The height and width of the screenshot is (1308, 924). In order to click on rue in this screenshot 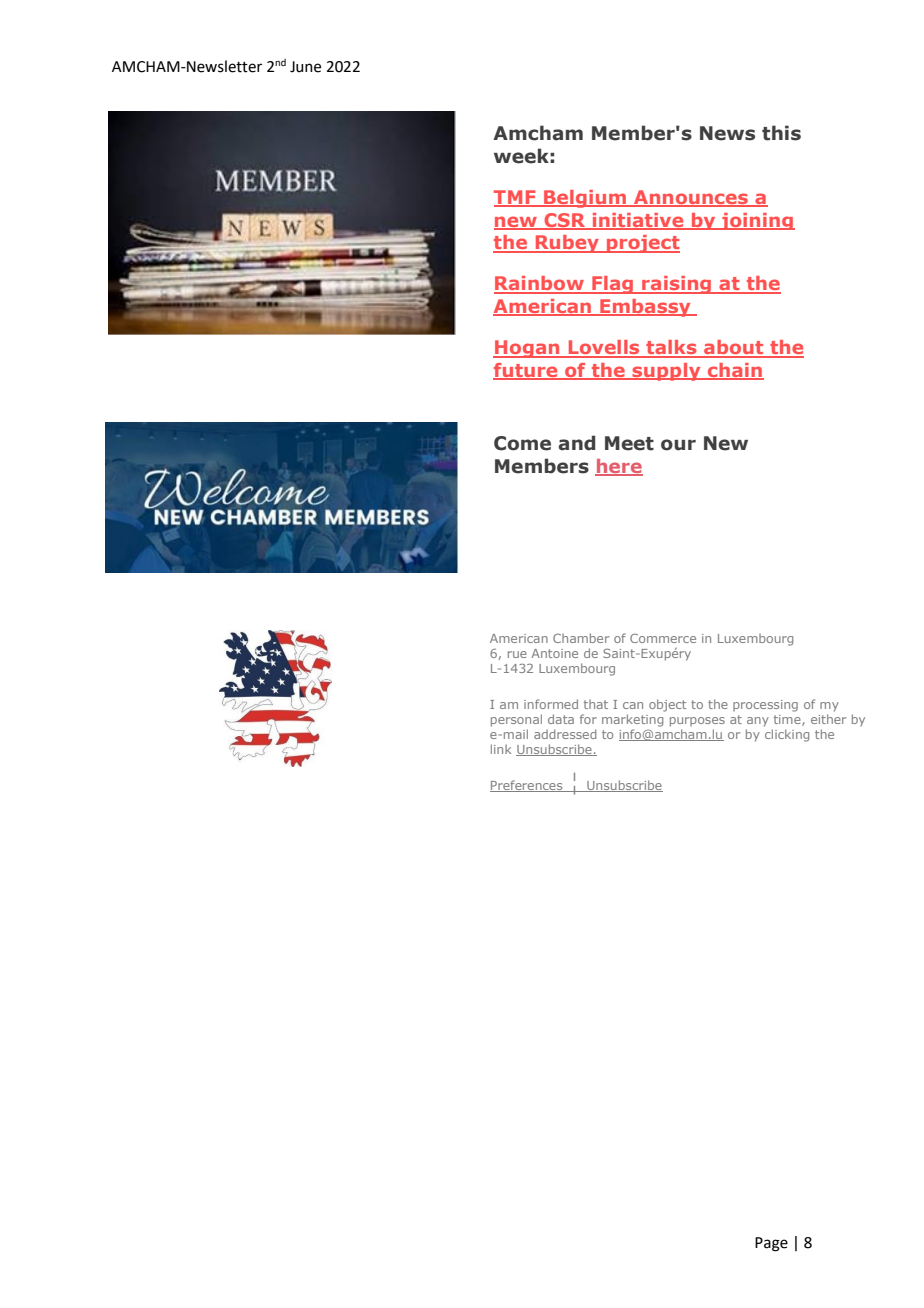, I will do `click(517, 654)`.
